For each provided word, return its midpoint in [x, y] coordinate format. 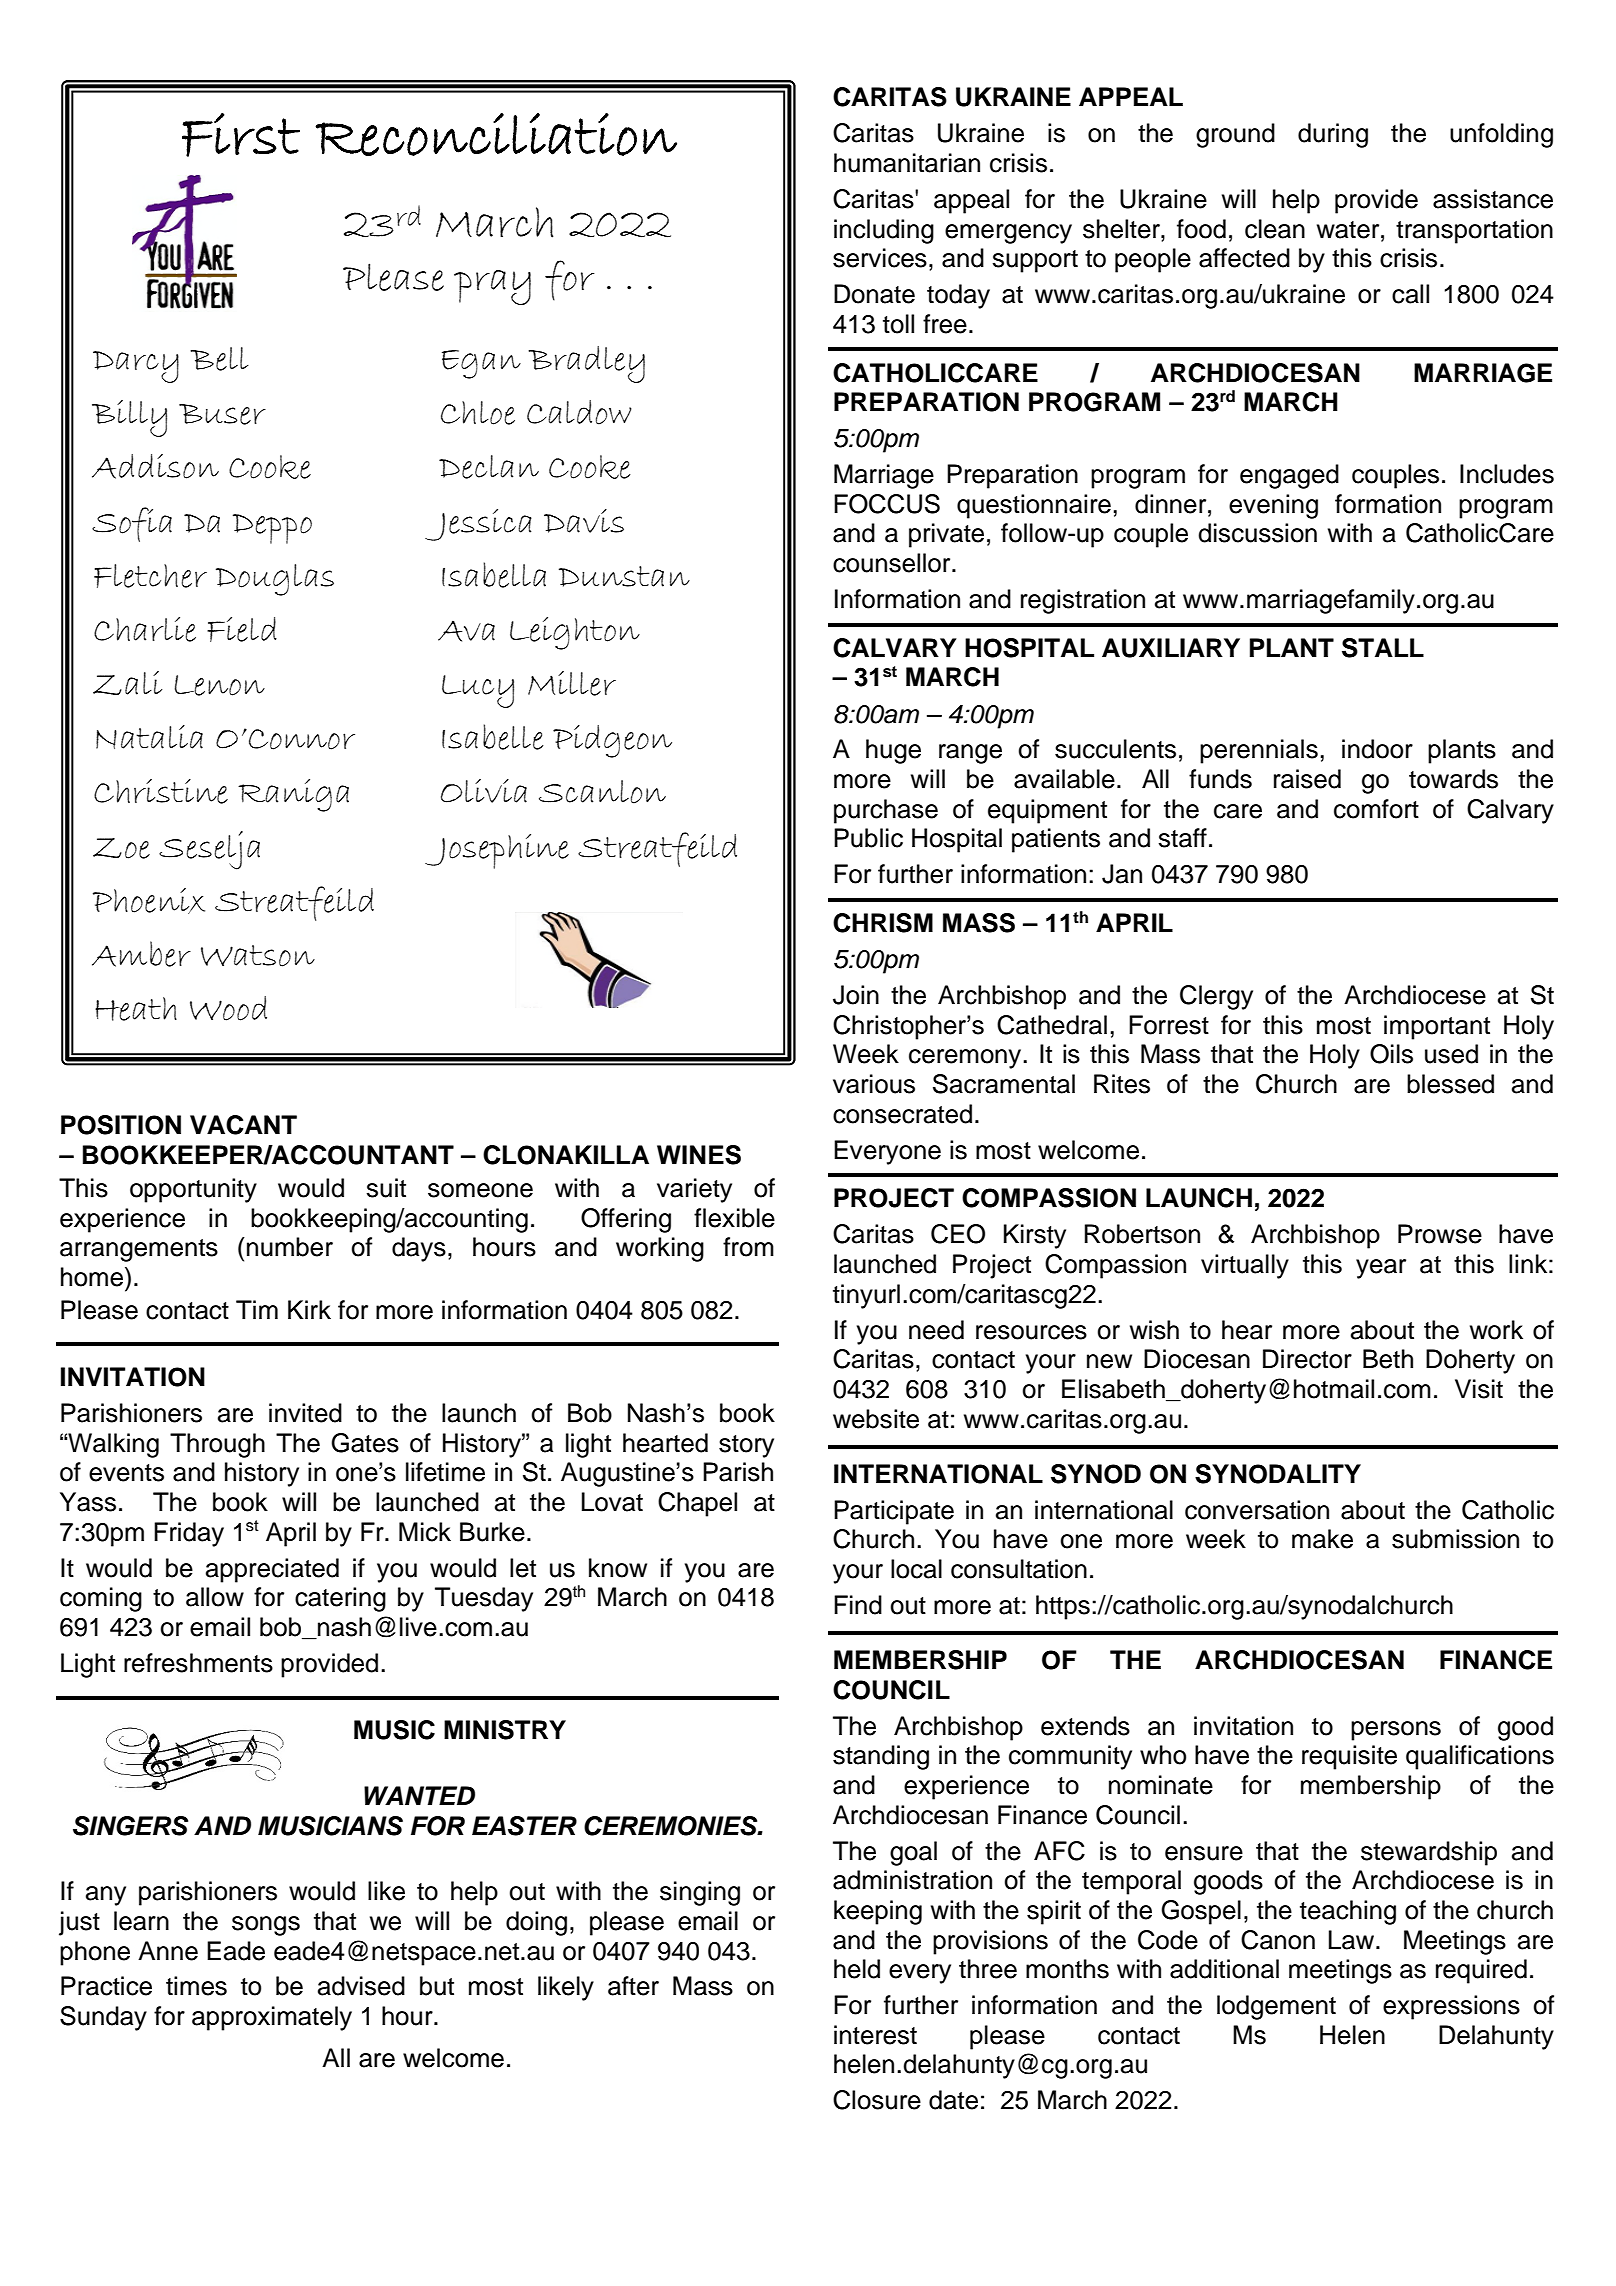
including [884, 231]
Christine [161, 791]
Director [1307, 1359]
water [1349, 230]
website [876, 1419]
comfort [1376, 809]
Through [217, 1445]
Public [868, 838]
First [241, 135]
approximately [272, 2018]
